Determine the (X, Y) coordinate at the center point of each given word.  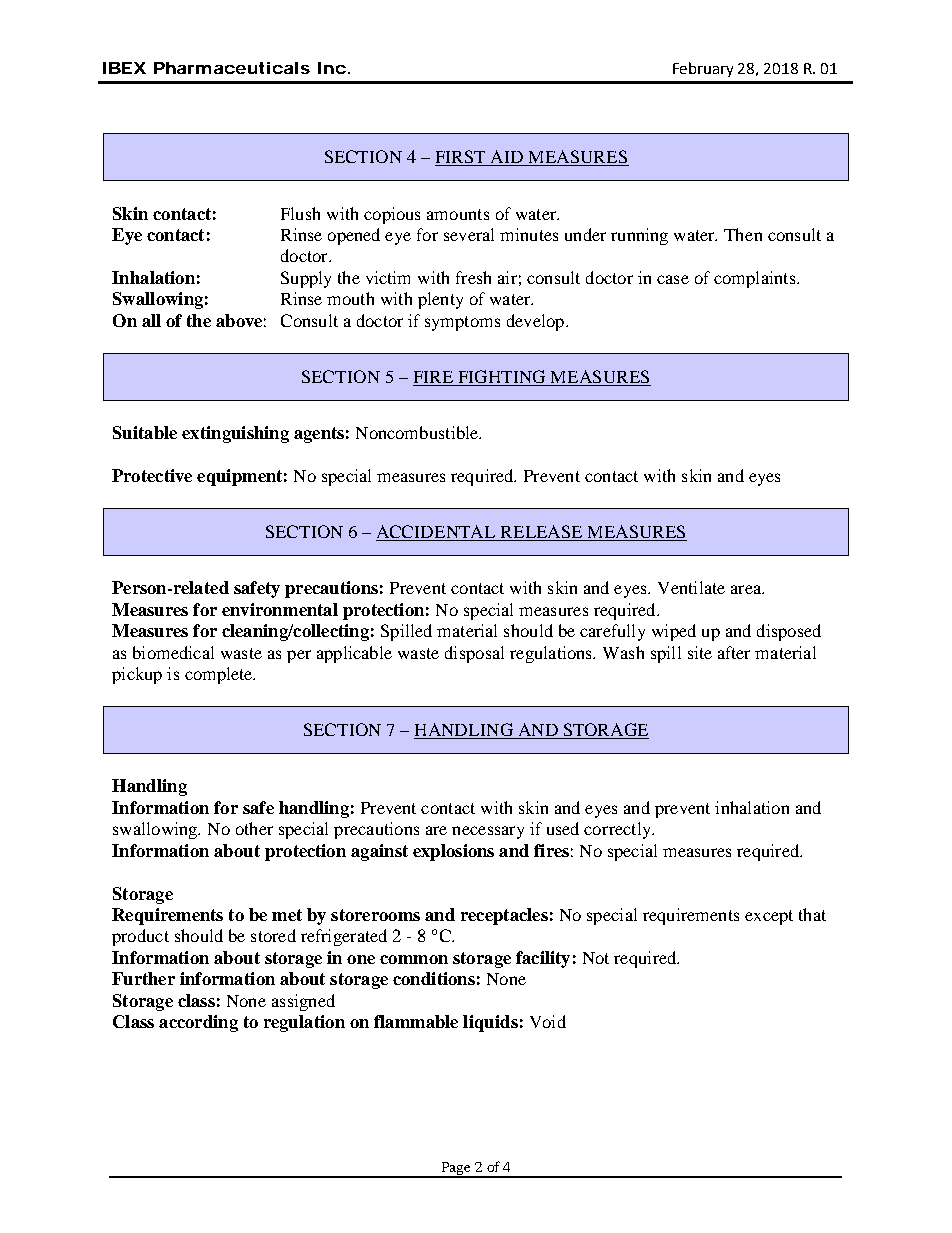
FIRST (461, 158)
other (254, 828)
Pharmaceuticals (232, 68)
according (198, 1023)
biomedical (173, 652)
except (769, 917)
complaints (756, 279)
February (703, 69)
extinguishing (235, 434)
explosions (453, 852)
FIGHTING (502, 378)
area (747, 589)
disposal (474, 654)
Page (455, 1169)
